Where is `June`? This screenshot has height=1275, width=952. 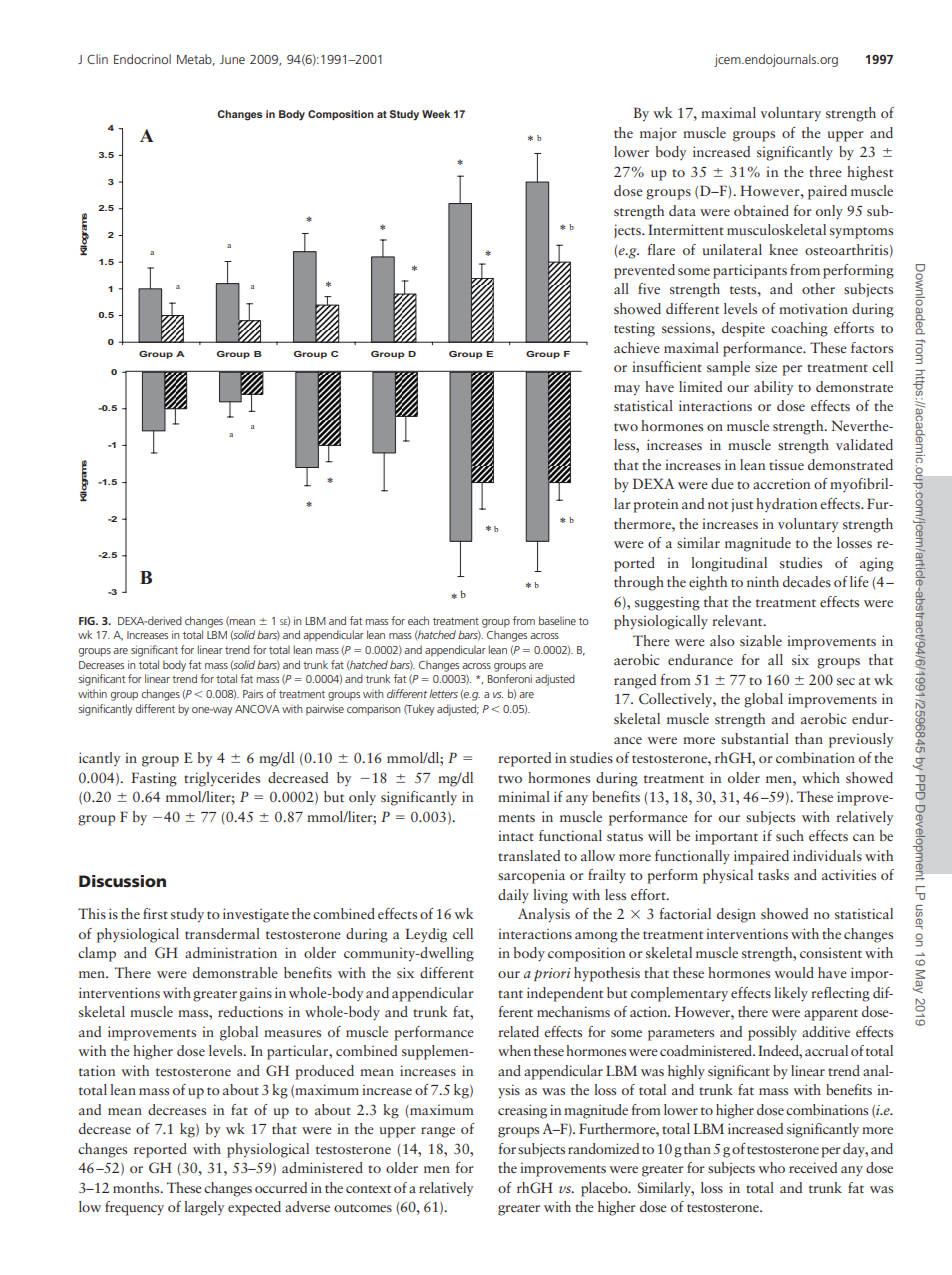
June is located at coordinates (232, 59).
